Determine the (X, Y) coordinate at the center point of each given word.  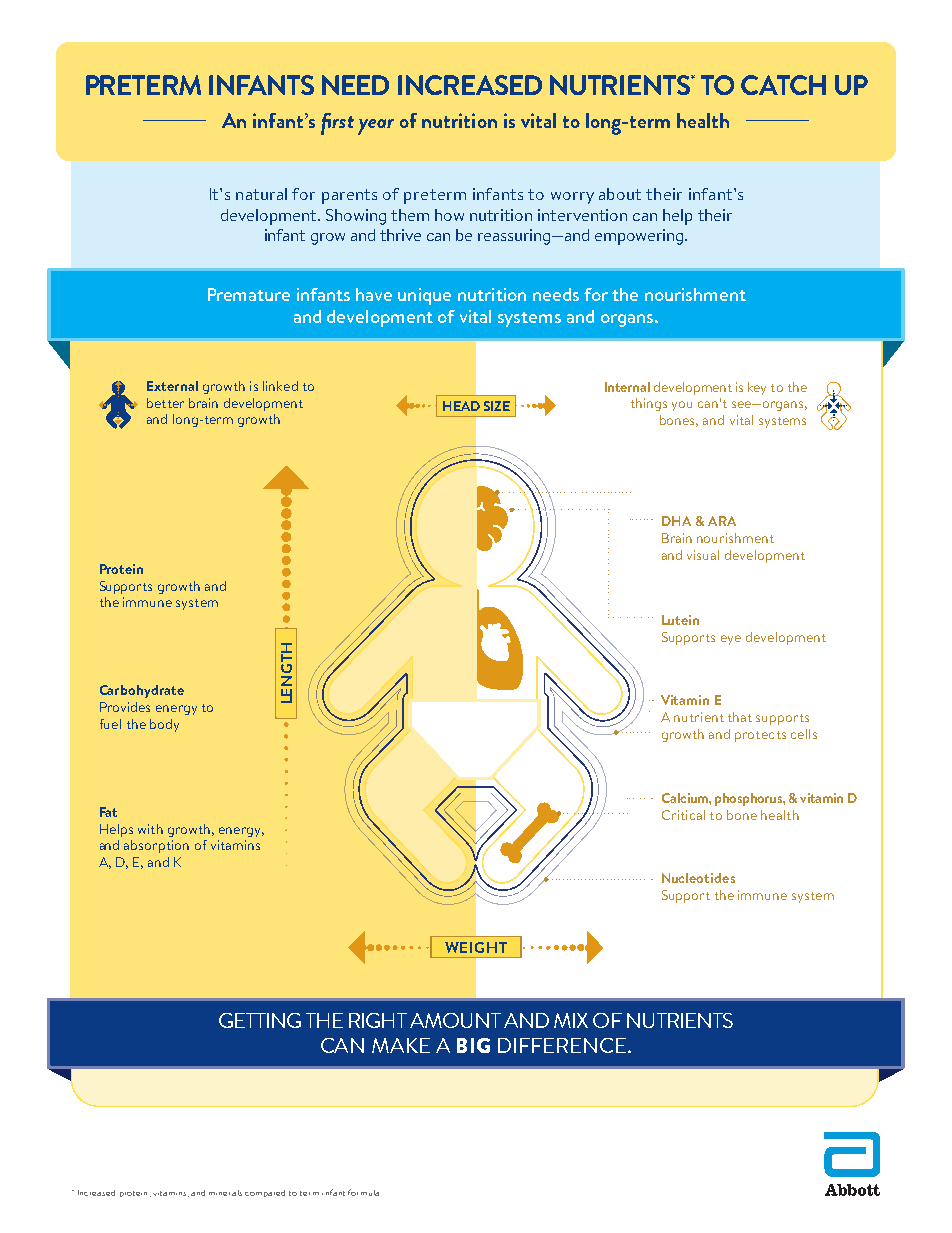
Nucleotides (698, 878)
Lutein (680, 620)
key (757, 388)
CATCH (783, 85)
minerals (225, 1193)
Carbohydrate (142, 691)
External (172, 386)
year (376, 127)
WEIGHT (476, 947)
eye (731, 640)
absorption (156, 846)
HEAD (461, 406)
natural (261, 194)
